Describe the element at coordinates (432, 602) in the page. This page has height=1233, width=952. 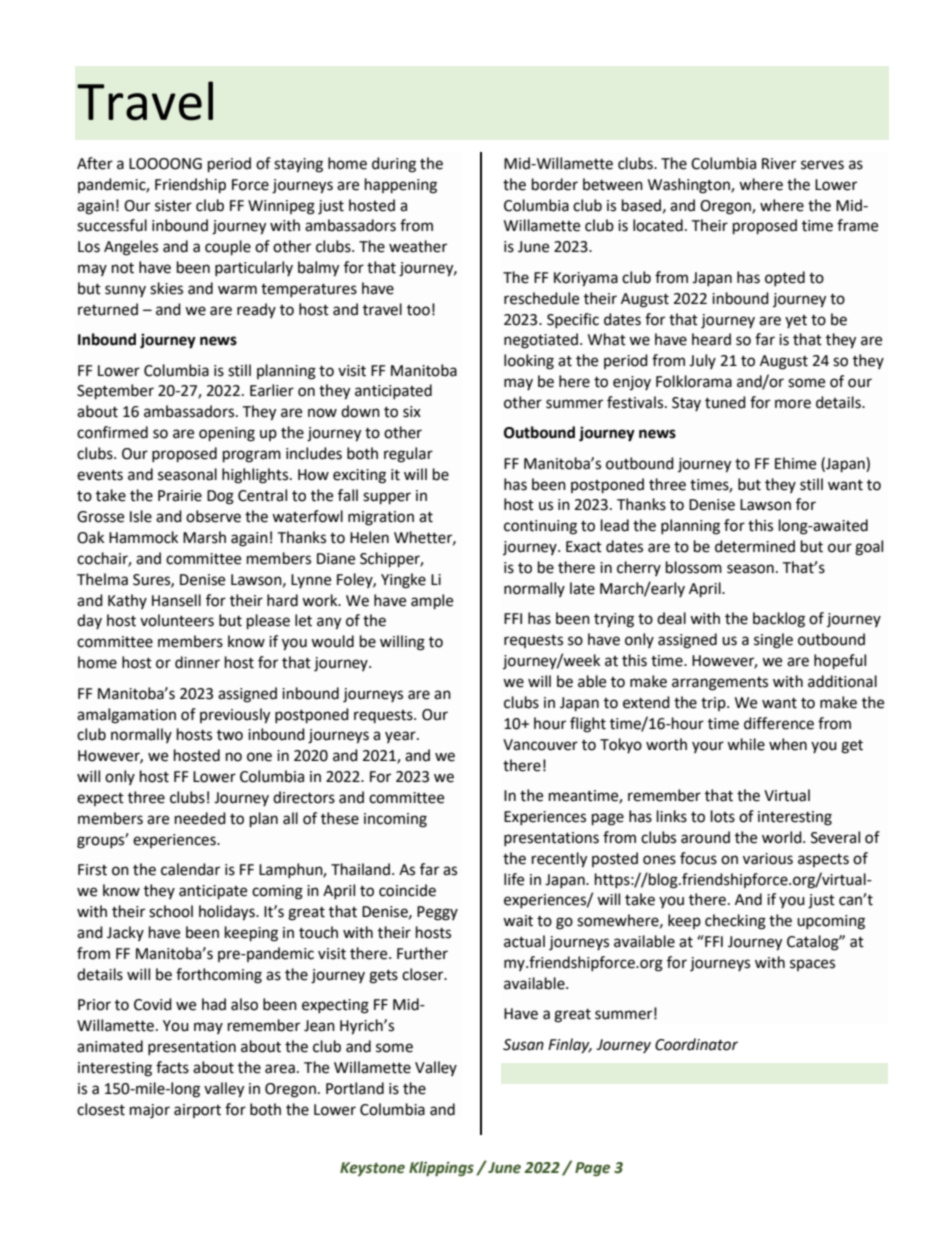
I see `ample` at that location.
